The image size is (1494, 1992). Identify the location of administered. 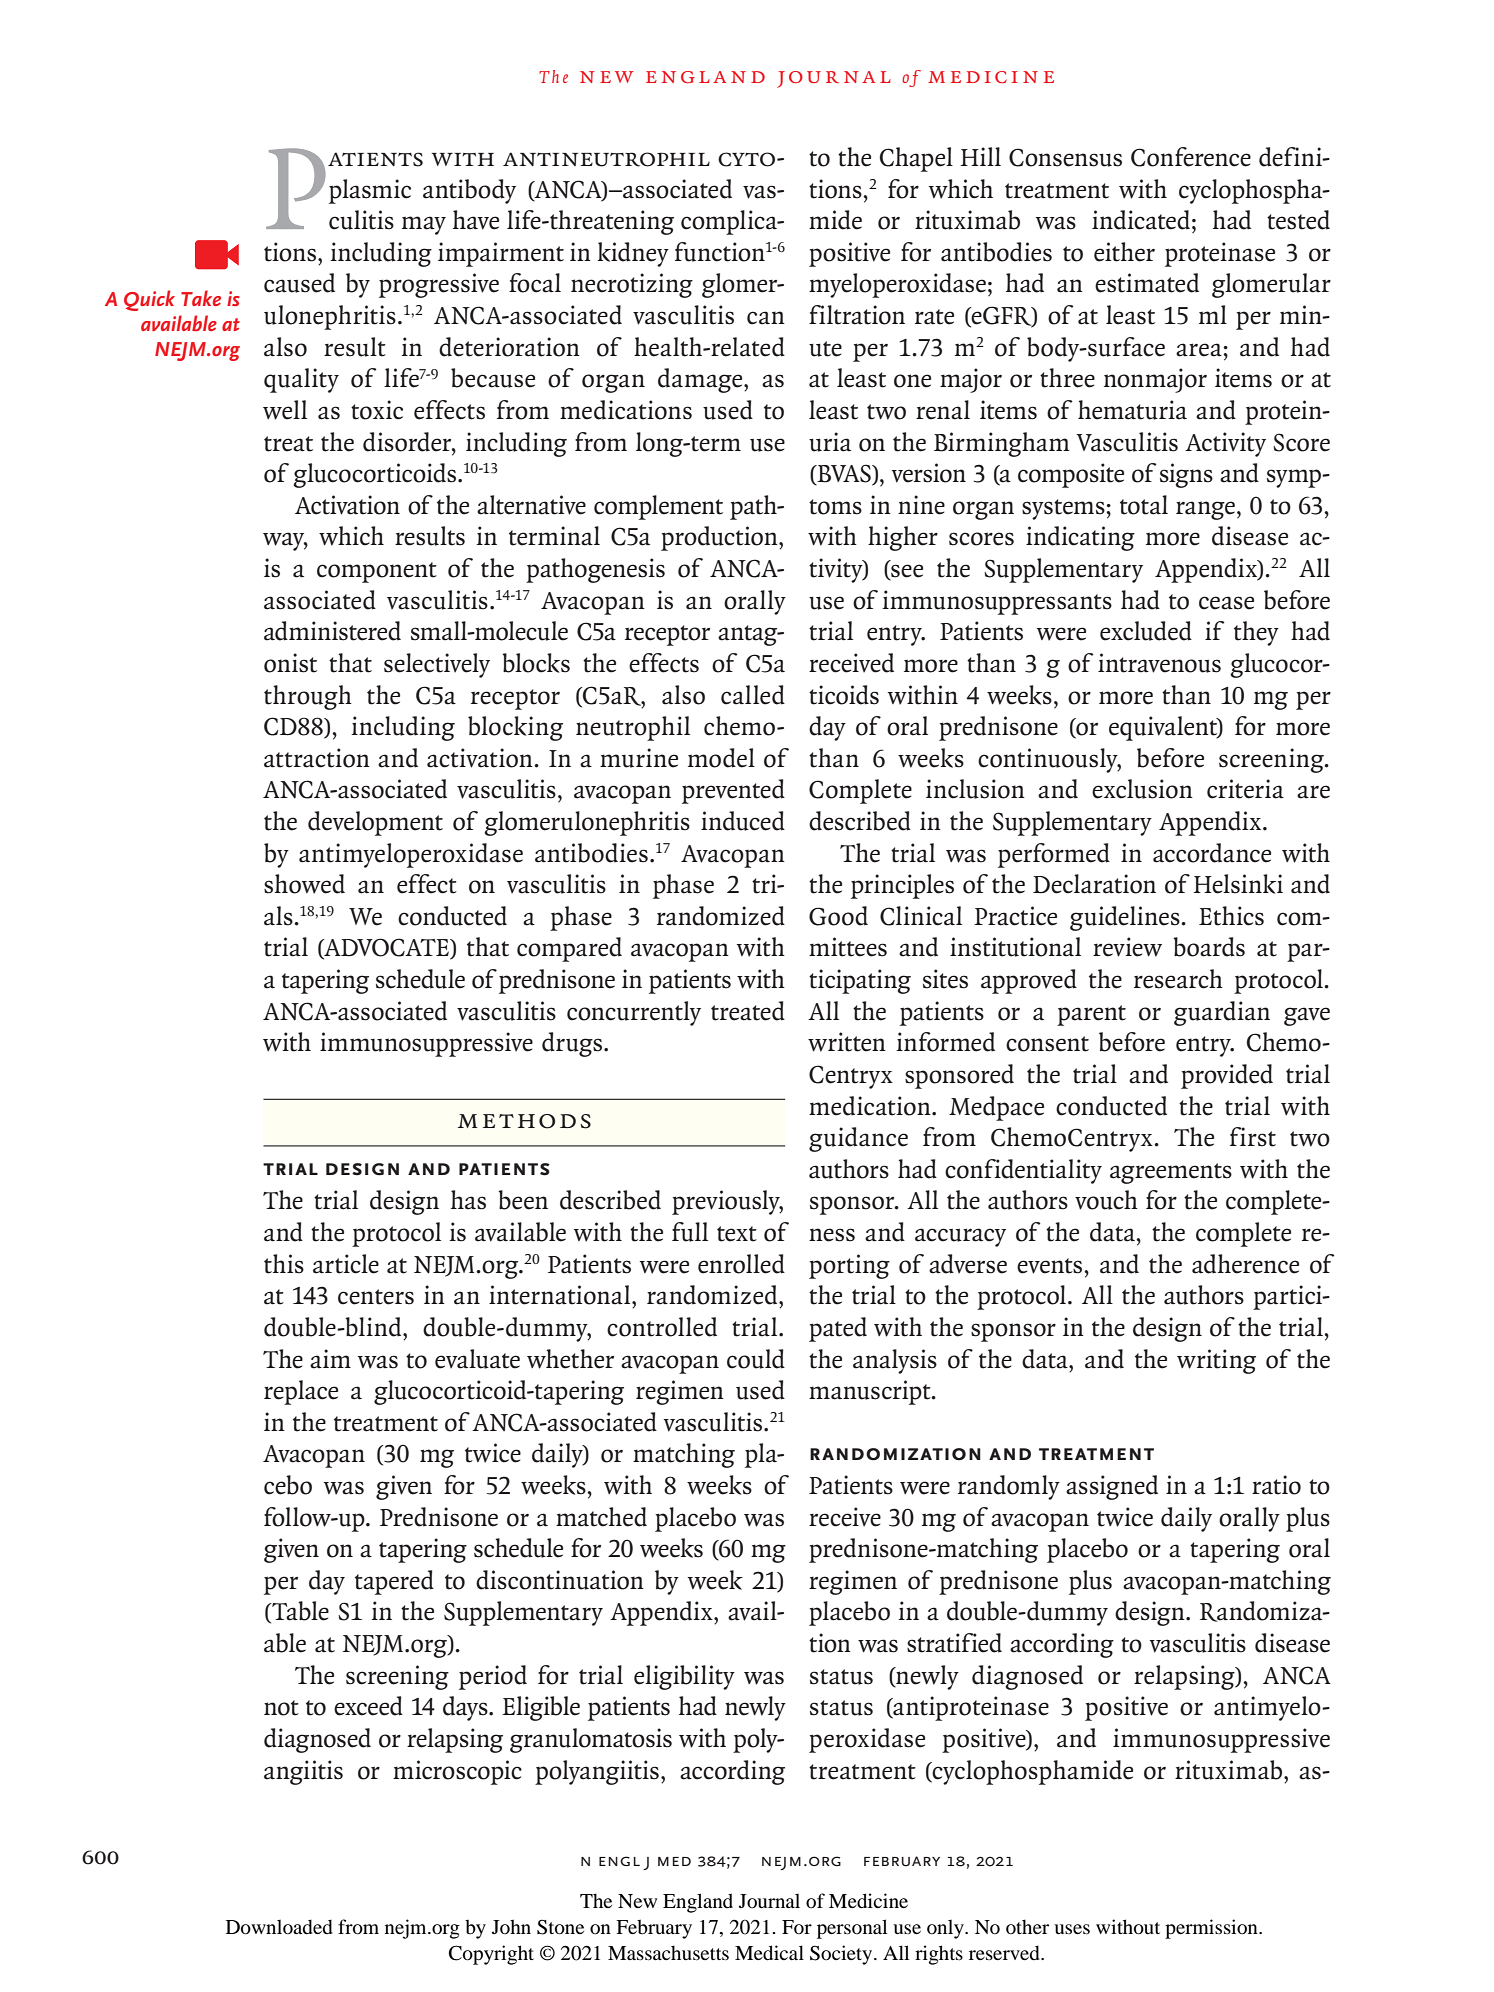
(332, 631).
